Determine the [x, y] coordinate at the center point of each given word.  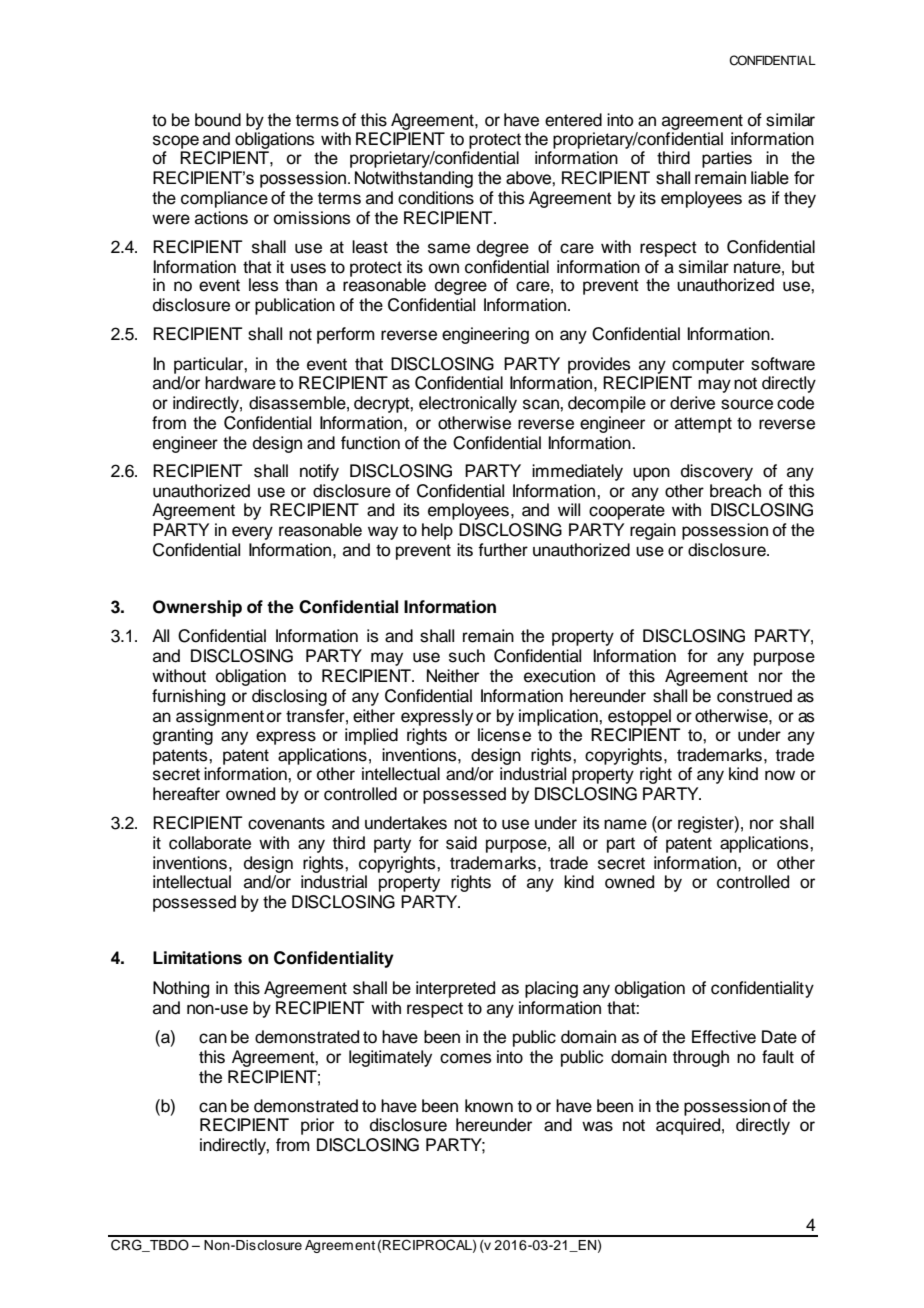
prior [317, 1126]
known [489, 1106]
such [467, 656]
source [747, 404]
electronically [468, 404]
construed [754, 696]
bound [218, 120]
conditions [436, 198]
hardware [240, 383]
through [701, 1058]
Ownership [197, 608]
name [625, 824]
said [461, 843]
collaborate [210, 843]
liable [770, 178]
